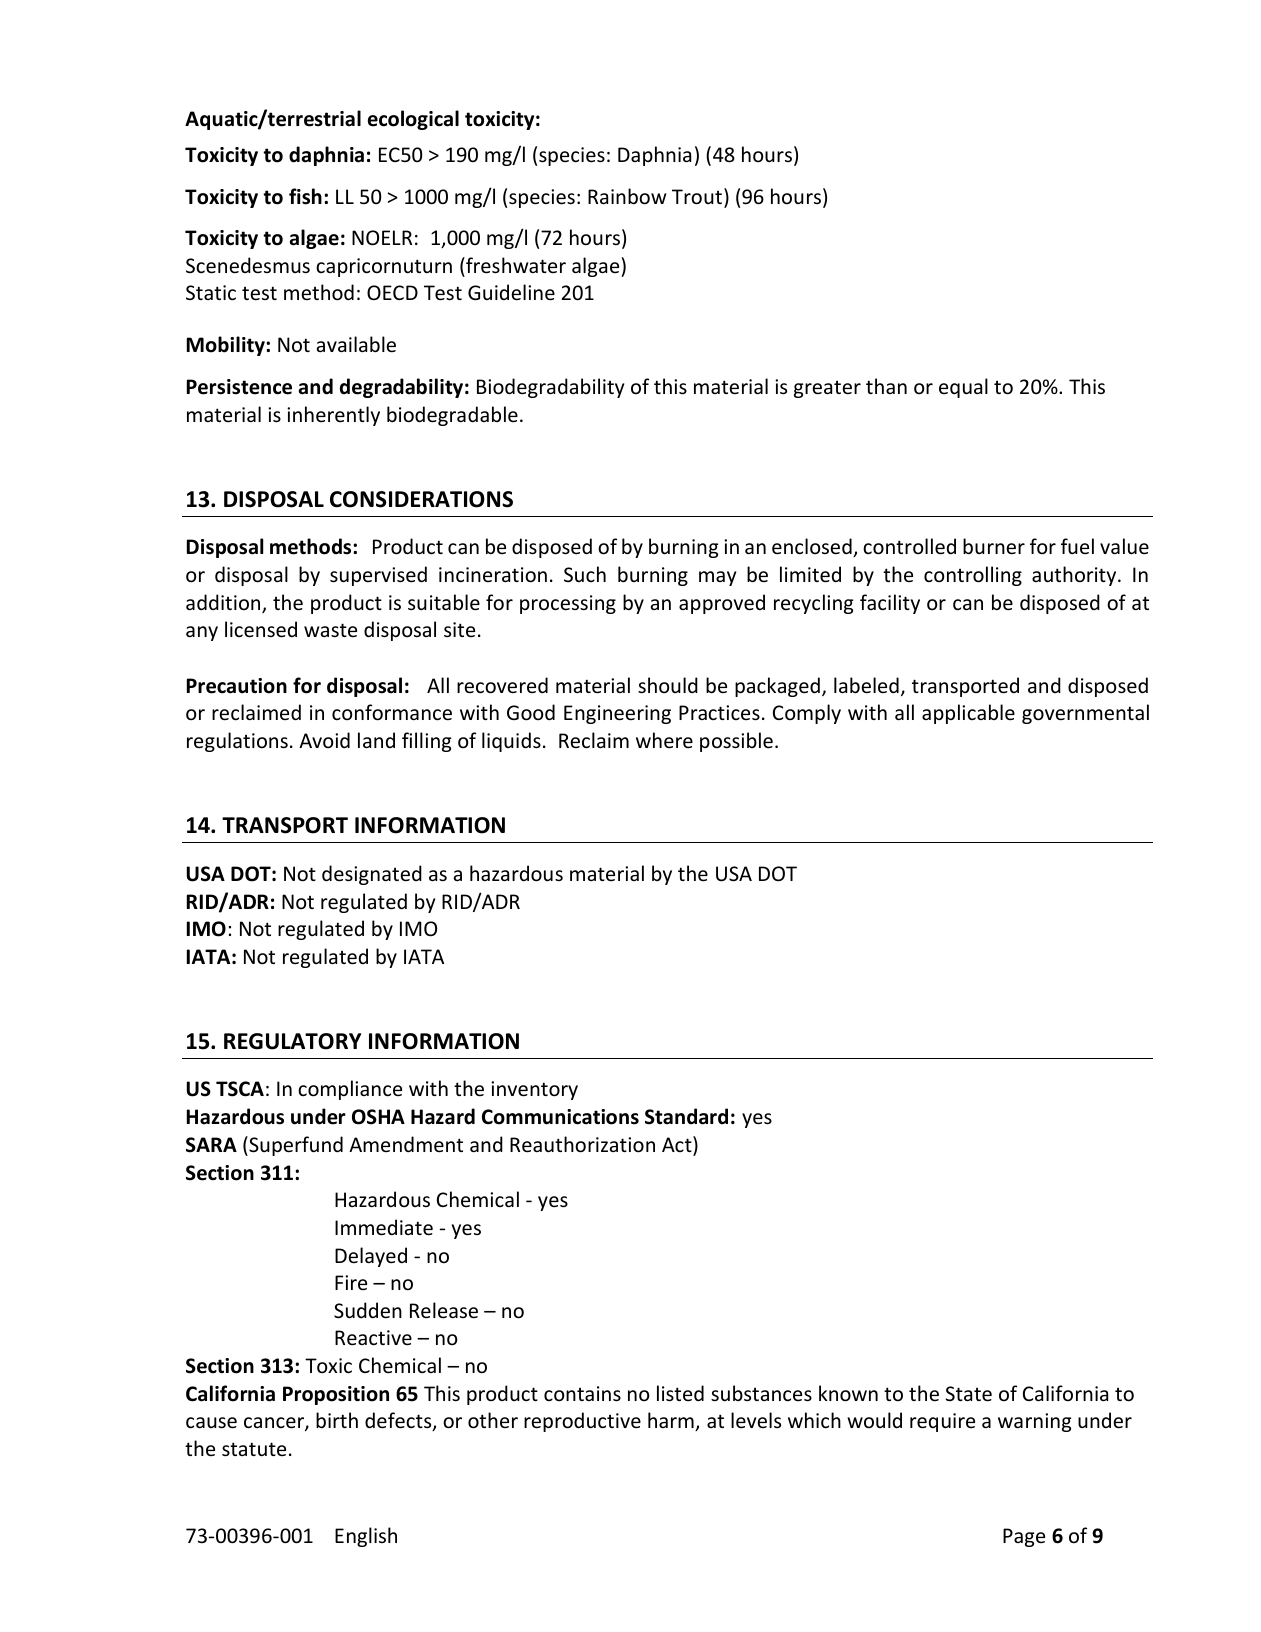 This screenshot has width=1261, height=1632. I want to click on where, so click(664, 740).
